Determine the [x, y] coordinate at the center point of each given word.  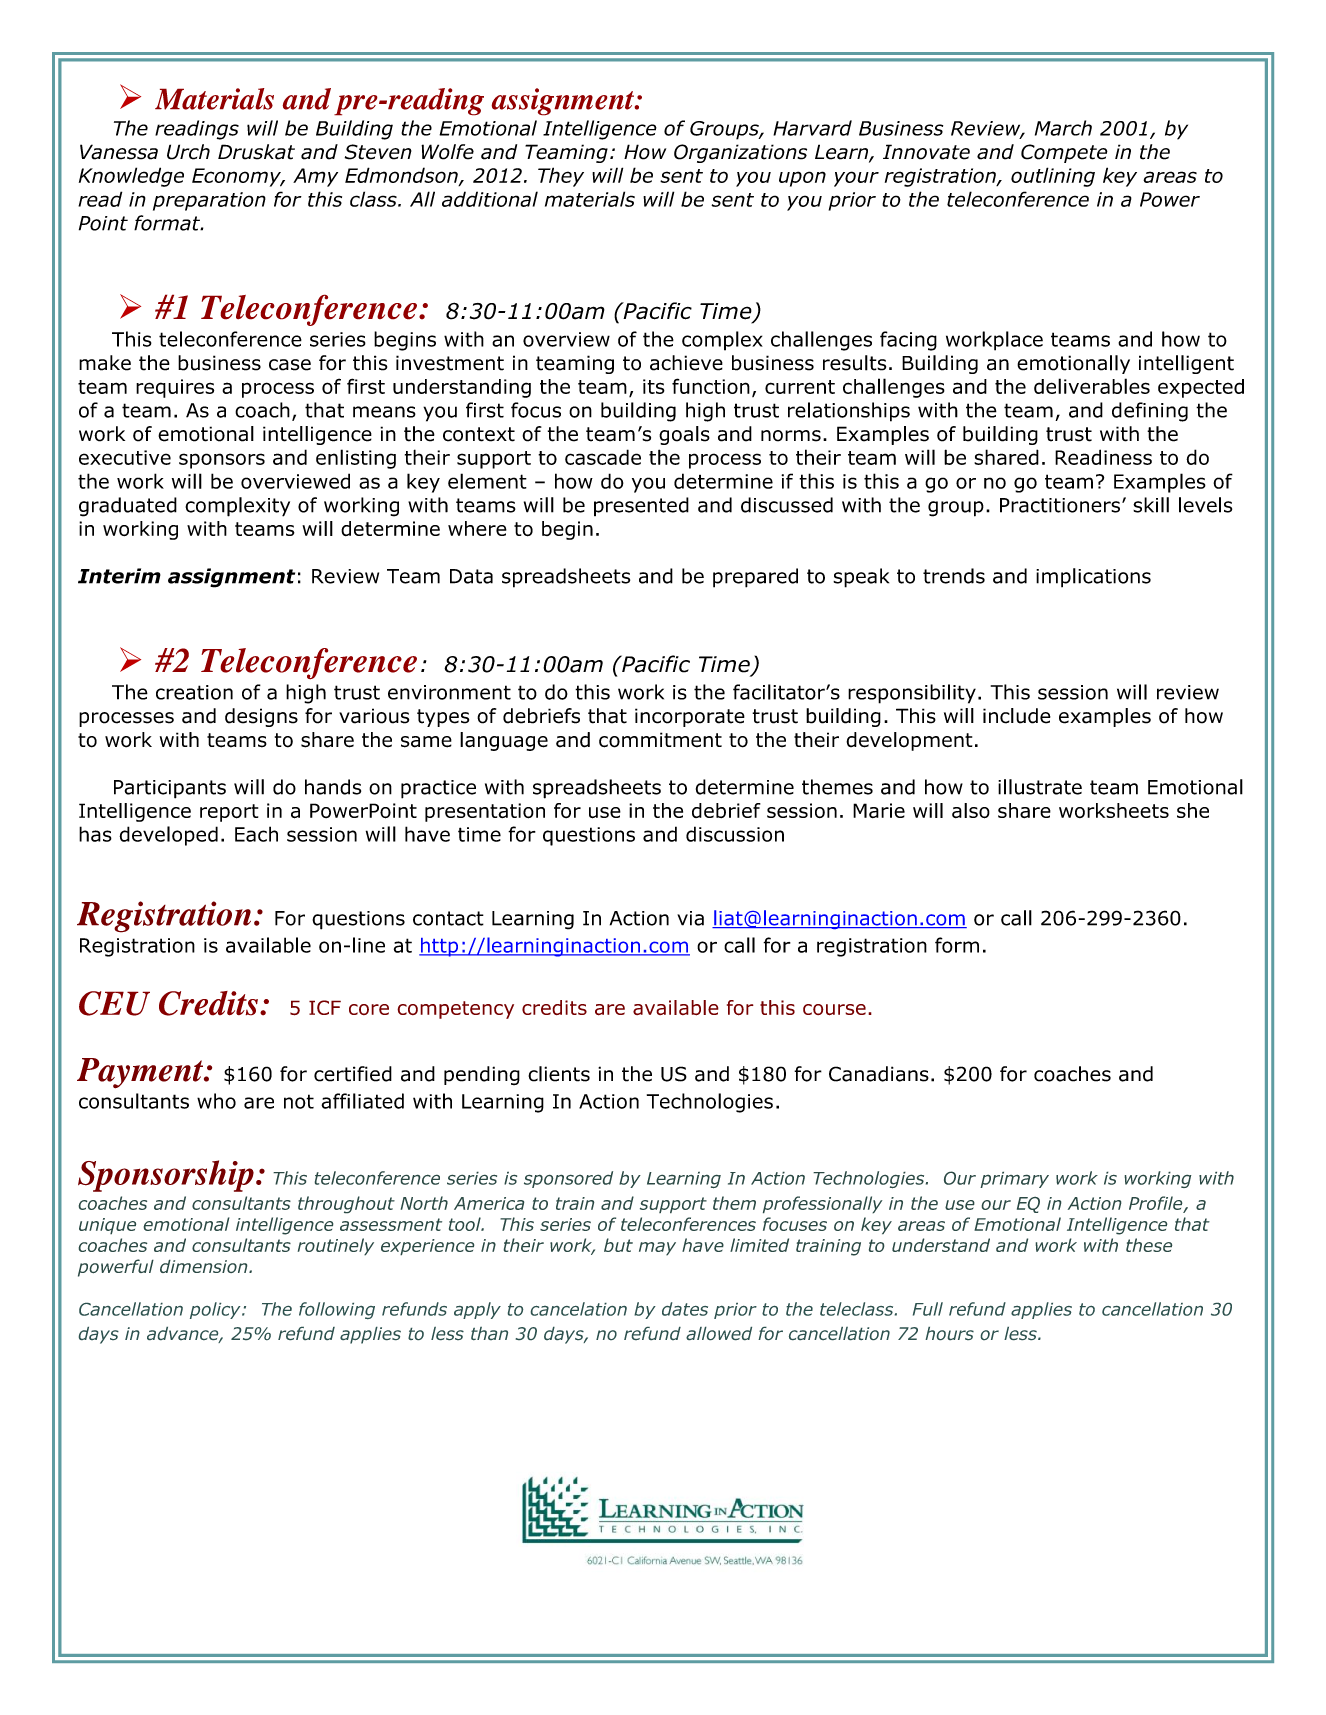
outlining [1053, 177]
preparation [209, 201]
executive [125, 457]
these [1149, 1245]
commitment [660, 740]
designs [261, 717]
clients [559, 1074]
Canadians [879, 1074]
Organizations [740, 153]
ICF [325, 1007]
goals [684, 435]
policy [216, 1310]
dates [685, 1309]
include [1017, 716]
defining [1150, 412]
